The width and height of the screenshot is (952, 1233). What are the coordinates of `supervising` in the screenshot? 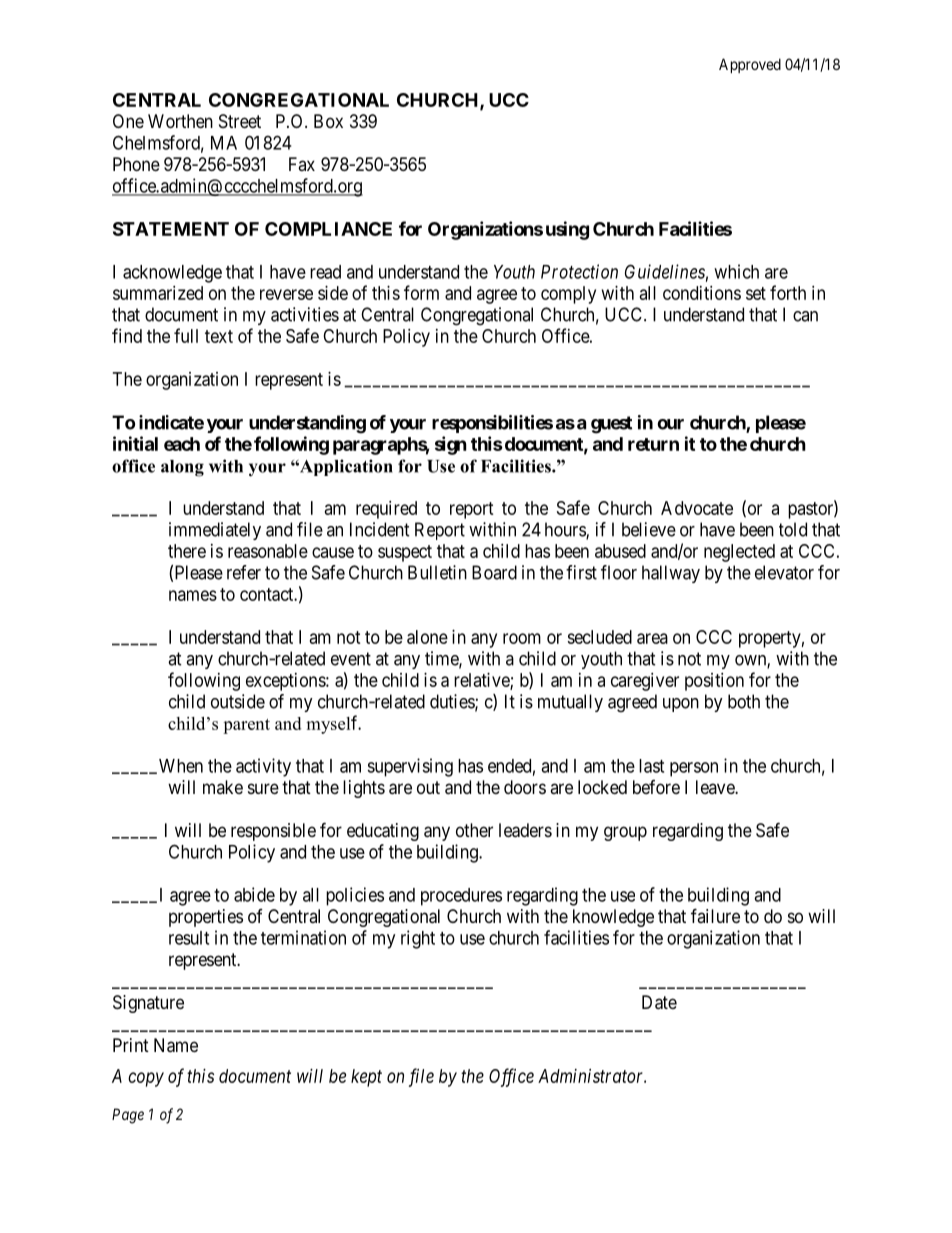 It's located at (410, 767).
